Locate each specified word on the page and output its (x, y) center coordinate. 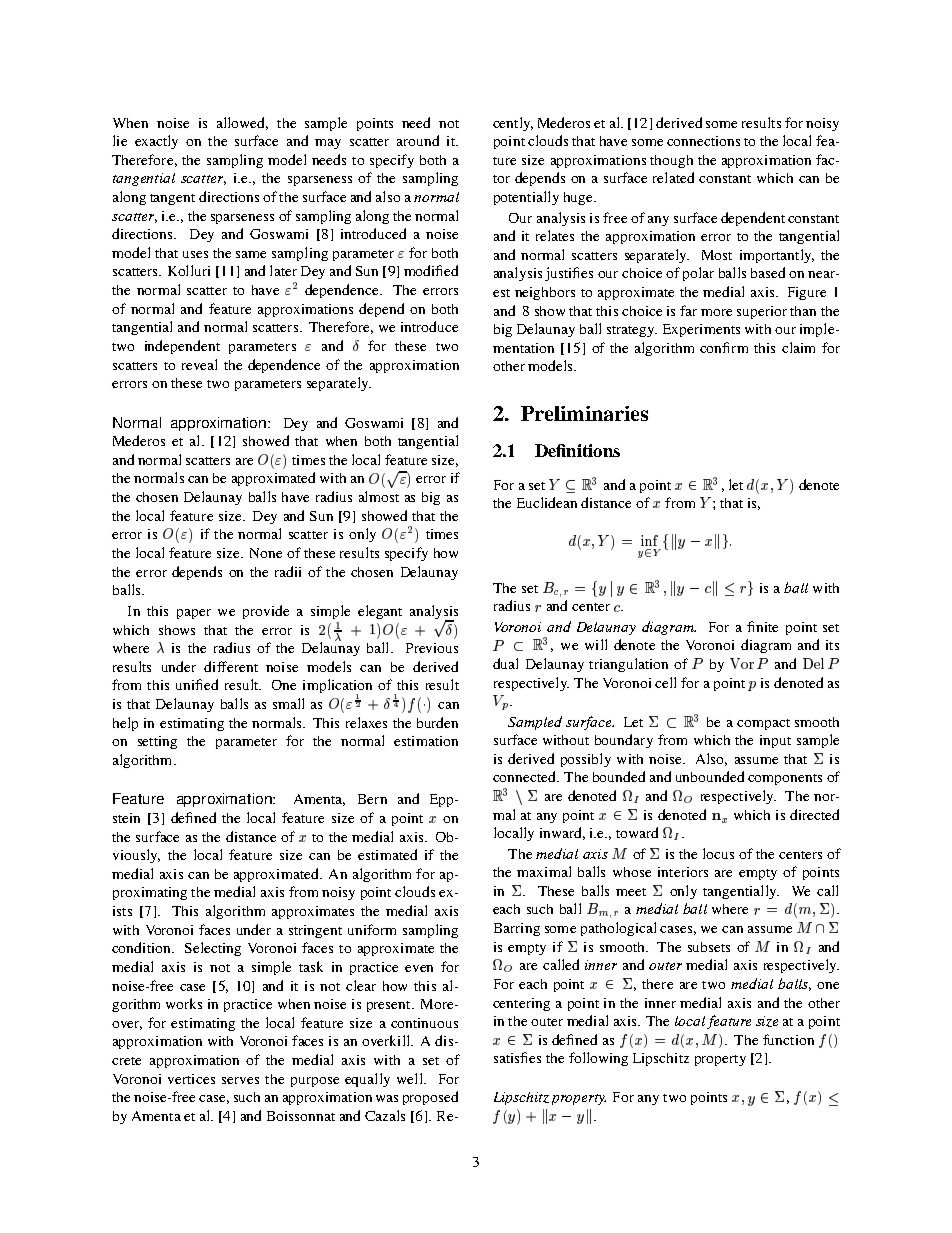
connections (703, 141)
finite (762, 626)
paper (194, 614)
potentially (526, 198)
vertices (191, 1079)
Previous (432, 648)
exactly (156, 142)
